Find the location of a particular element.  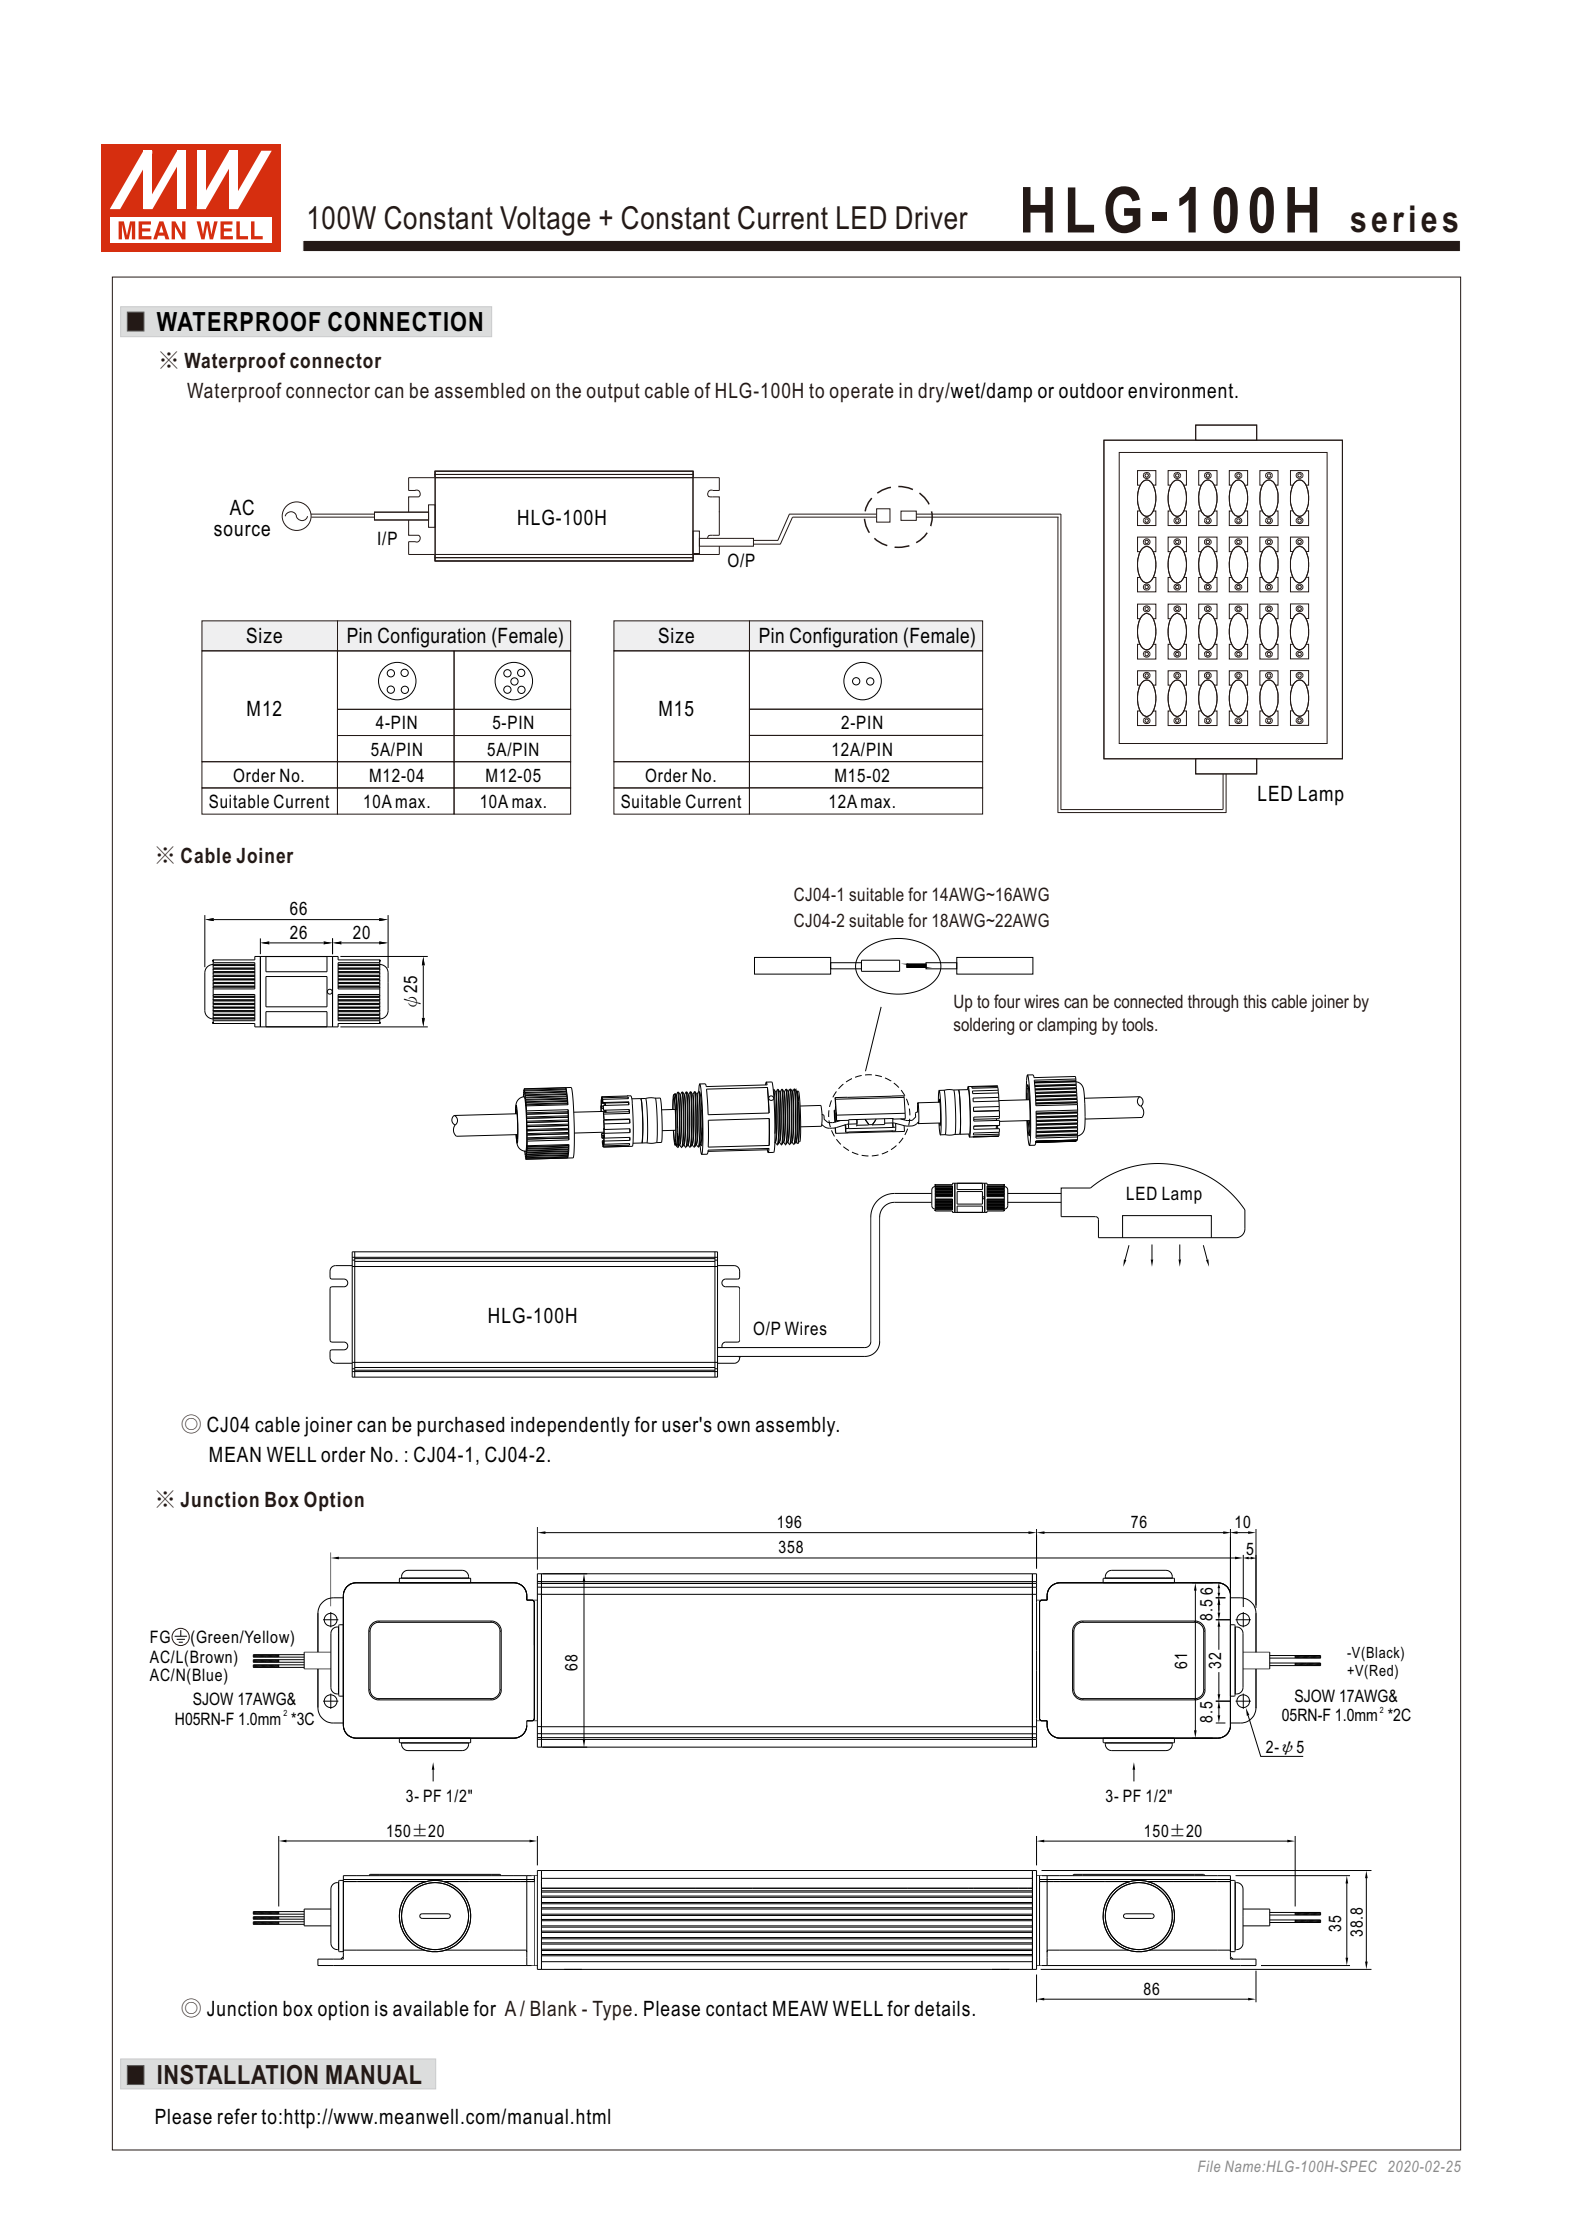

tools is located at coordinates (1139, 1024).
